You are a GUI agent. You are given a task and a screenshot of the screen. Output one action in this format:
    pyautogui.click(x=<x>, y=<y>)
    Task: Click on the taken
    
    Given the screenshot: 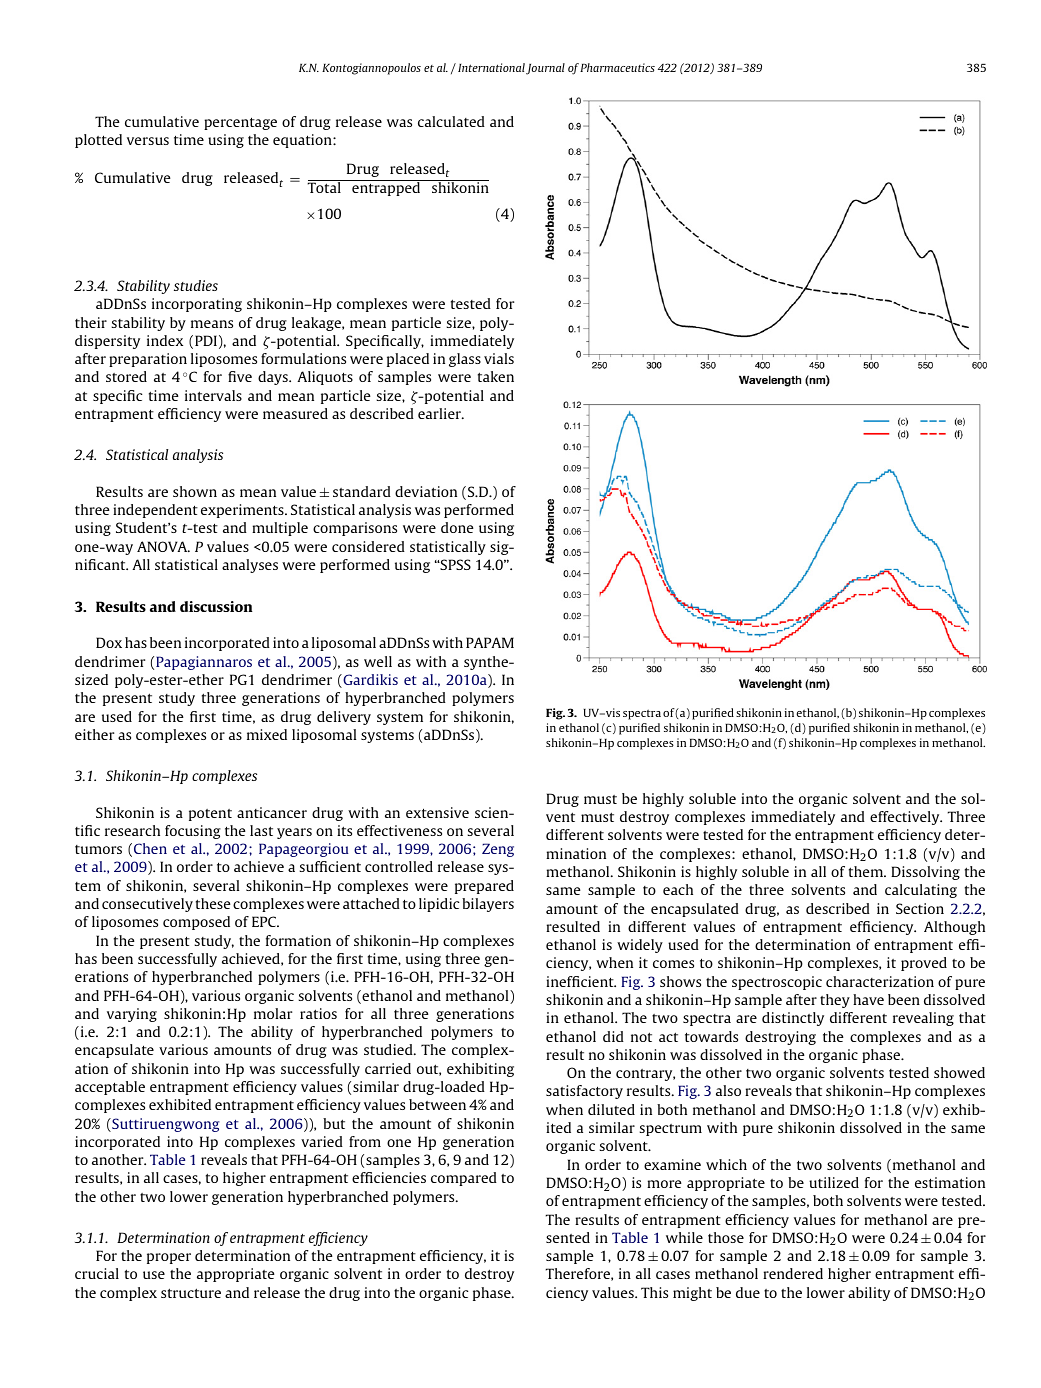 What is the action you would take?
    pyautogui.click(x=496, y=376)
